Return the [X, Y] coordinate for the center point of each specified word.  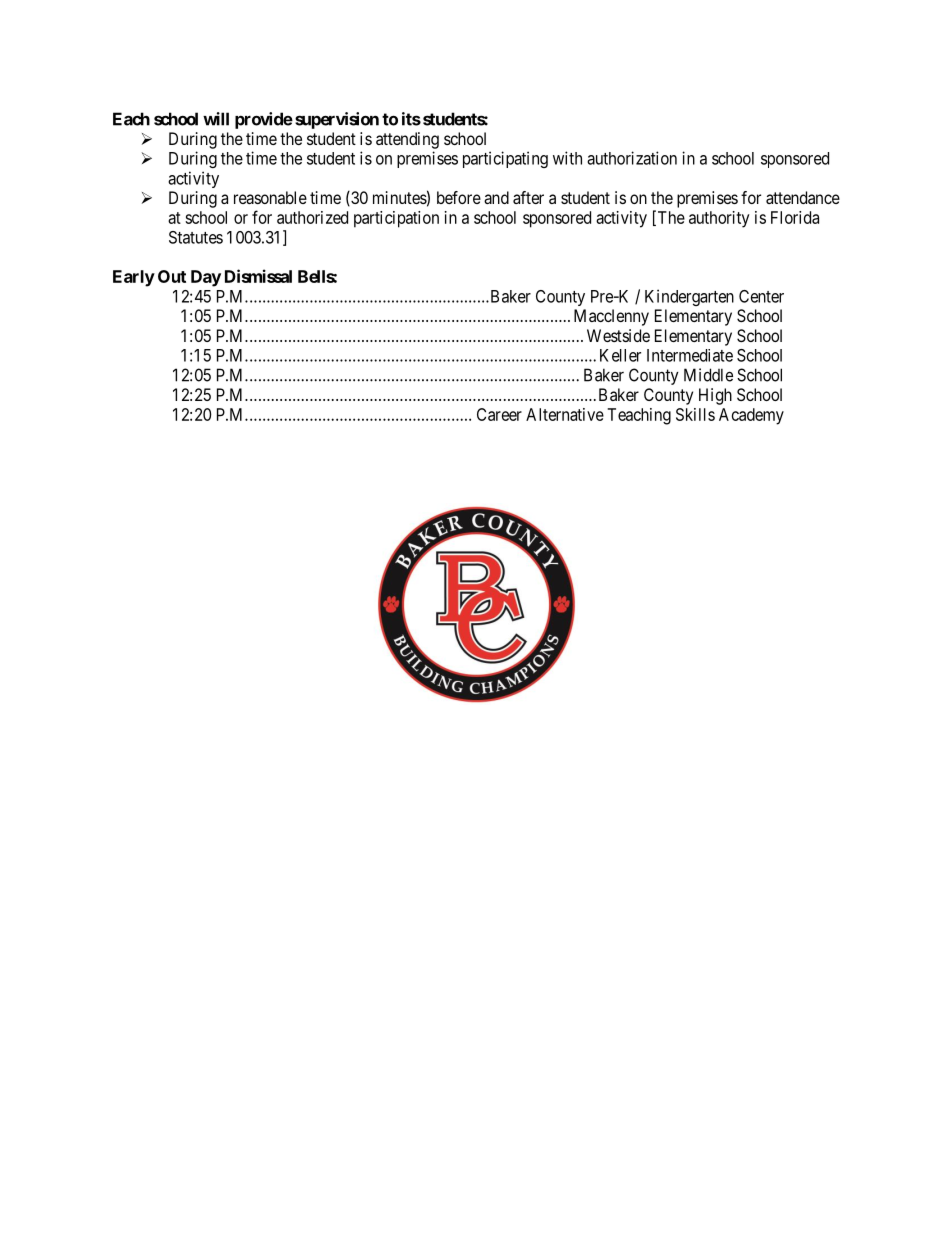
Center [761, 296]
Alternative [565, 414]
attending [407, 140]
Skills [695, 414]
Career [499, 414]
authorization [632, 158]
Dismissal [258, 276]
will [216, 119]
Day [206, 278]
